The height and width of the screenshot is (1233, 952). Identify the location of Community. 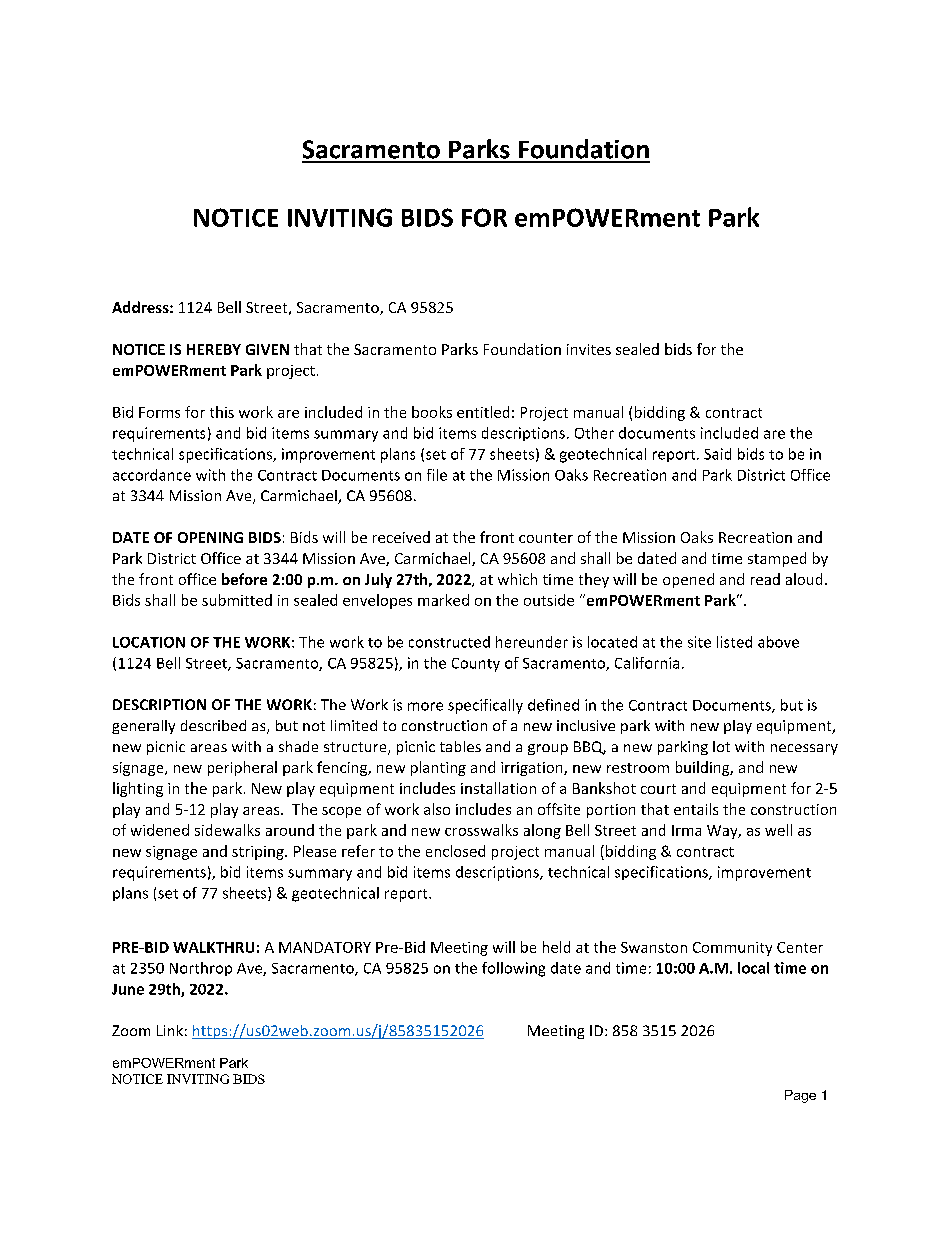
(732, 949).
